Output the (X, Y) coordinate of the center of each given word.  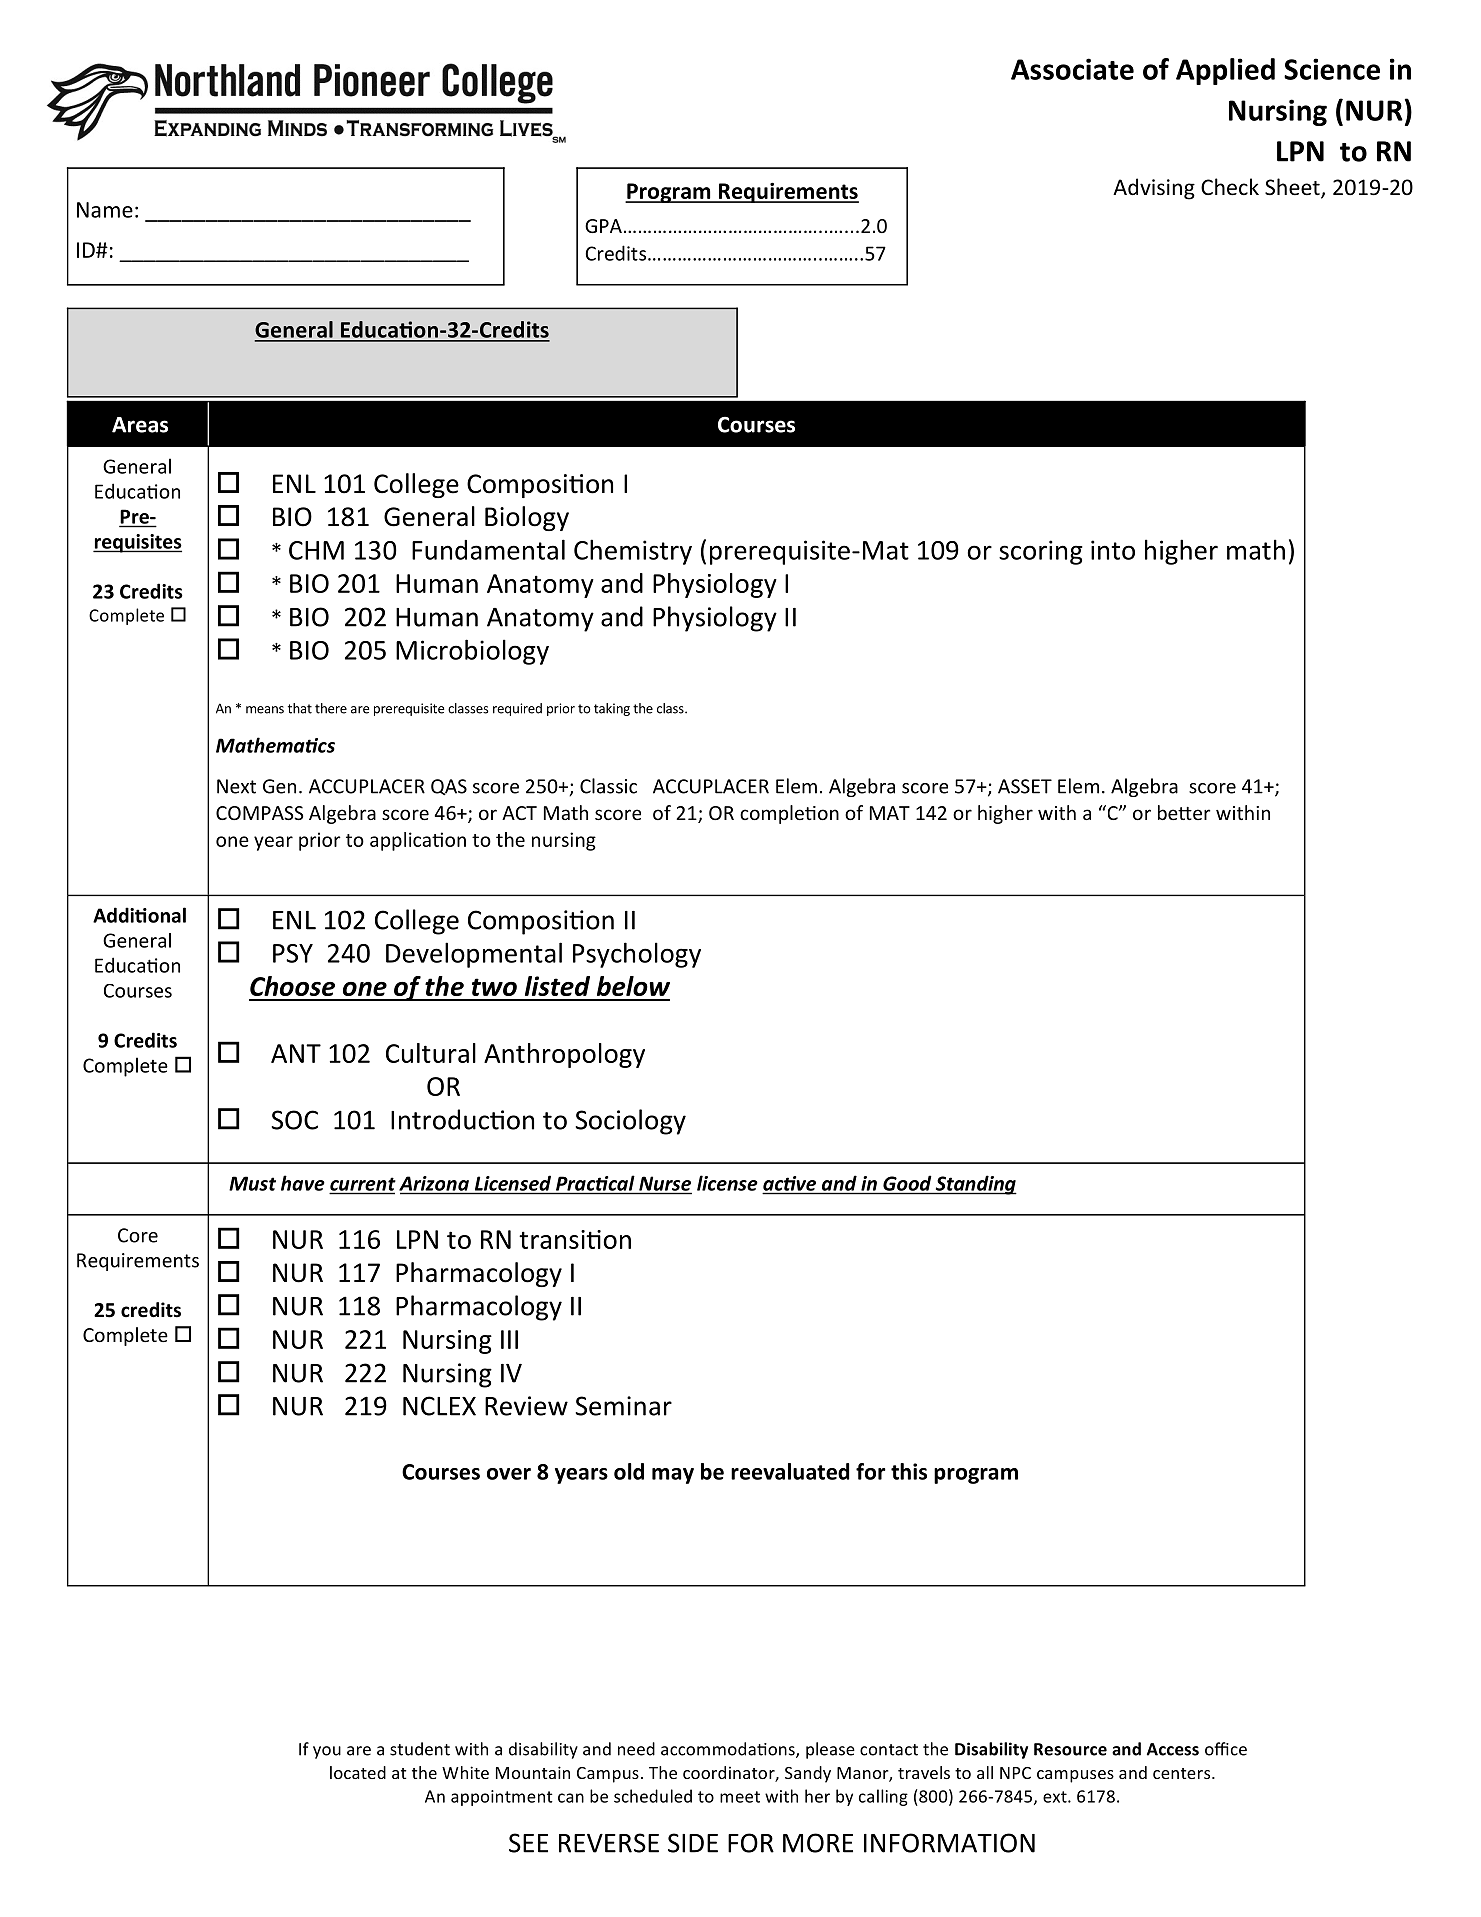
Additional (139, 915)
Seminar (623, 1406)
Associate (1072, 69)
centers (1183, 1773)
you (327, 1752)
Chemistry (633, 552)
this (909, 1471)
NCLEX (439, 1406)
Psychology (637, 955)
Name (105, 210)
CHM (316, 550)
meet (740, 1797)
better (1184, 812)
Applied (1225, 71)
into (1113, 550)
